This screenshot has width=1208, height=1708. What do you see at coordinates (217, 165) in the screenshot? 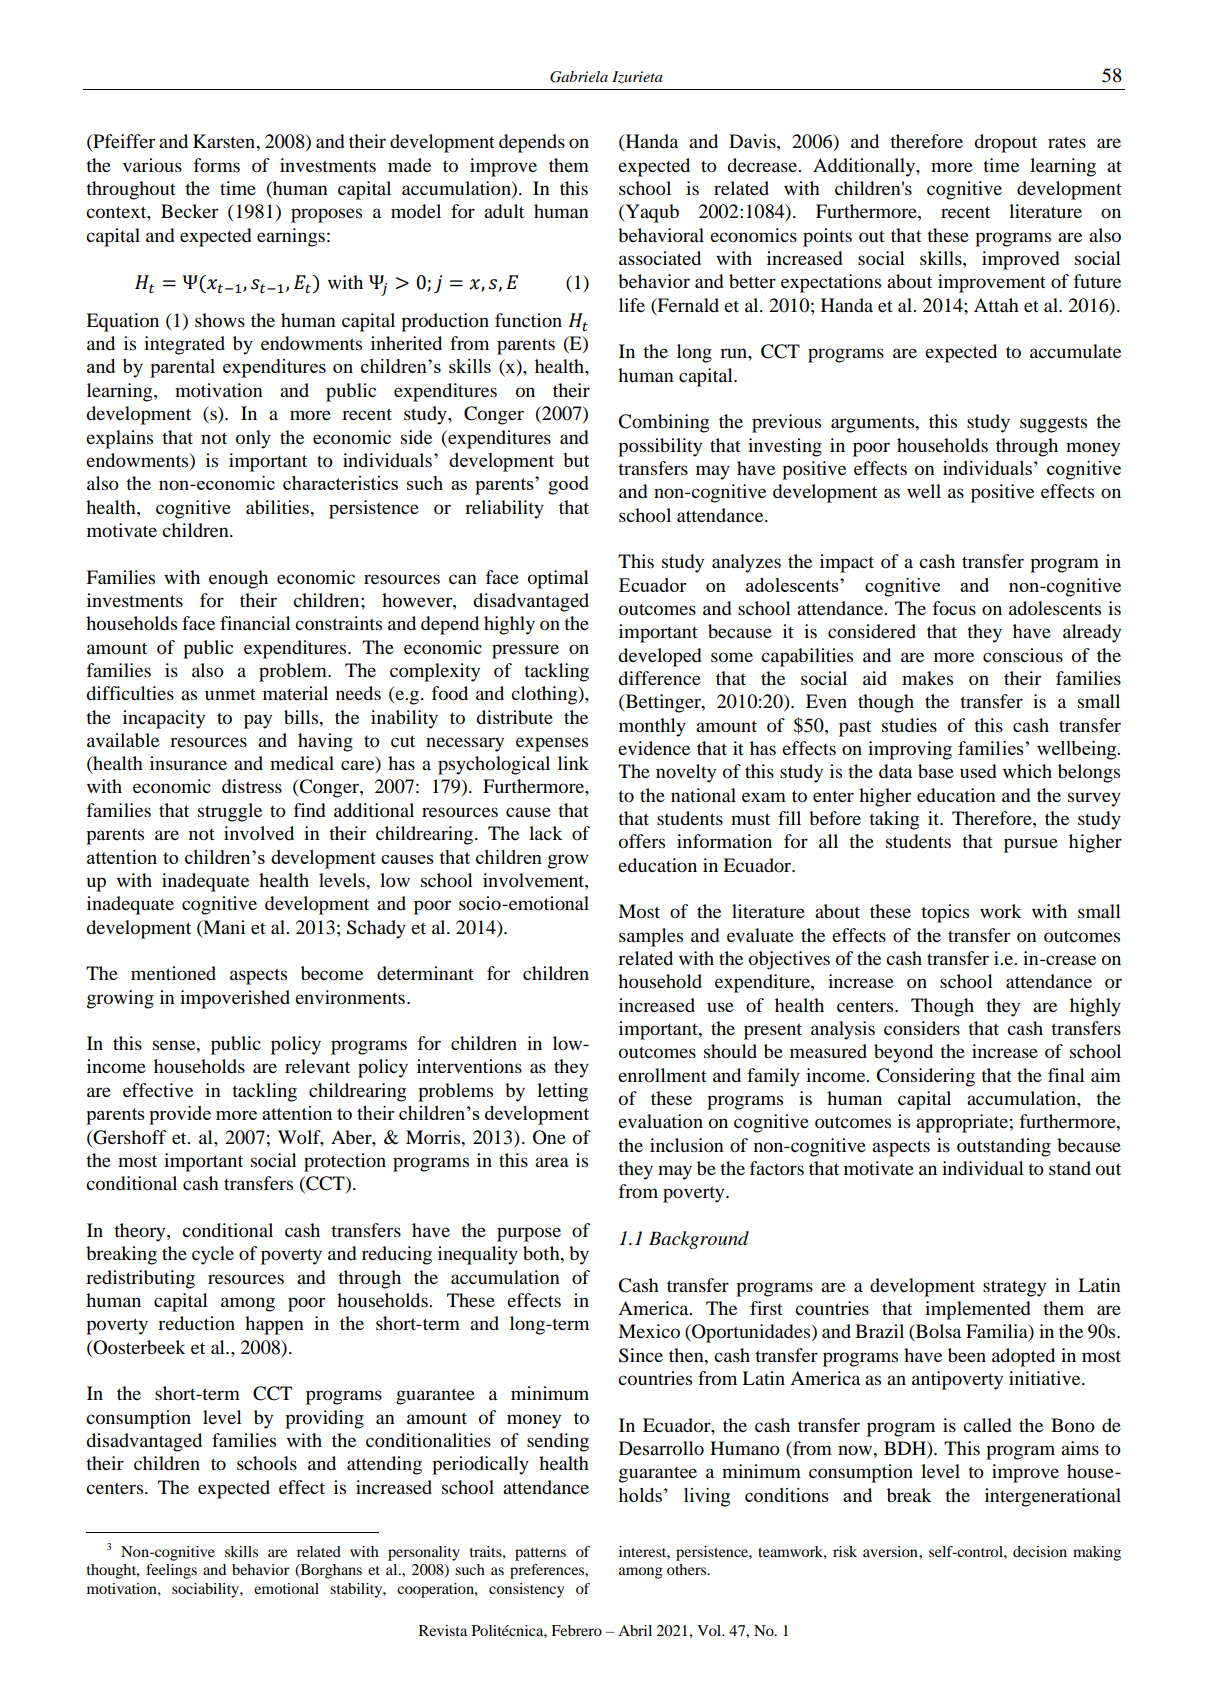
I see `forms` at bounding box center [217, 165].
